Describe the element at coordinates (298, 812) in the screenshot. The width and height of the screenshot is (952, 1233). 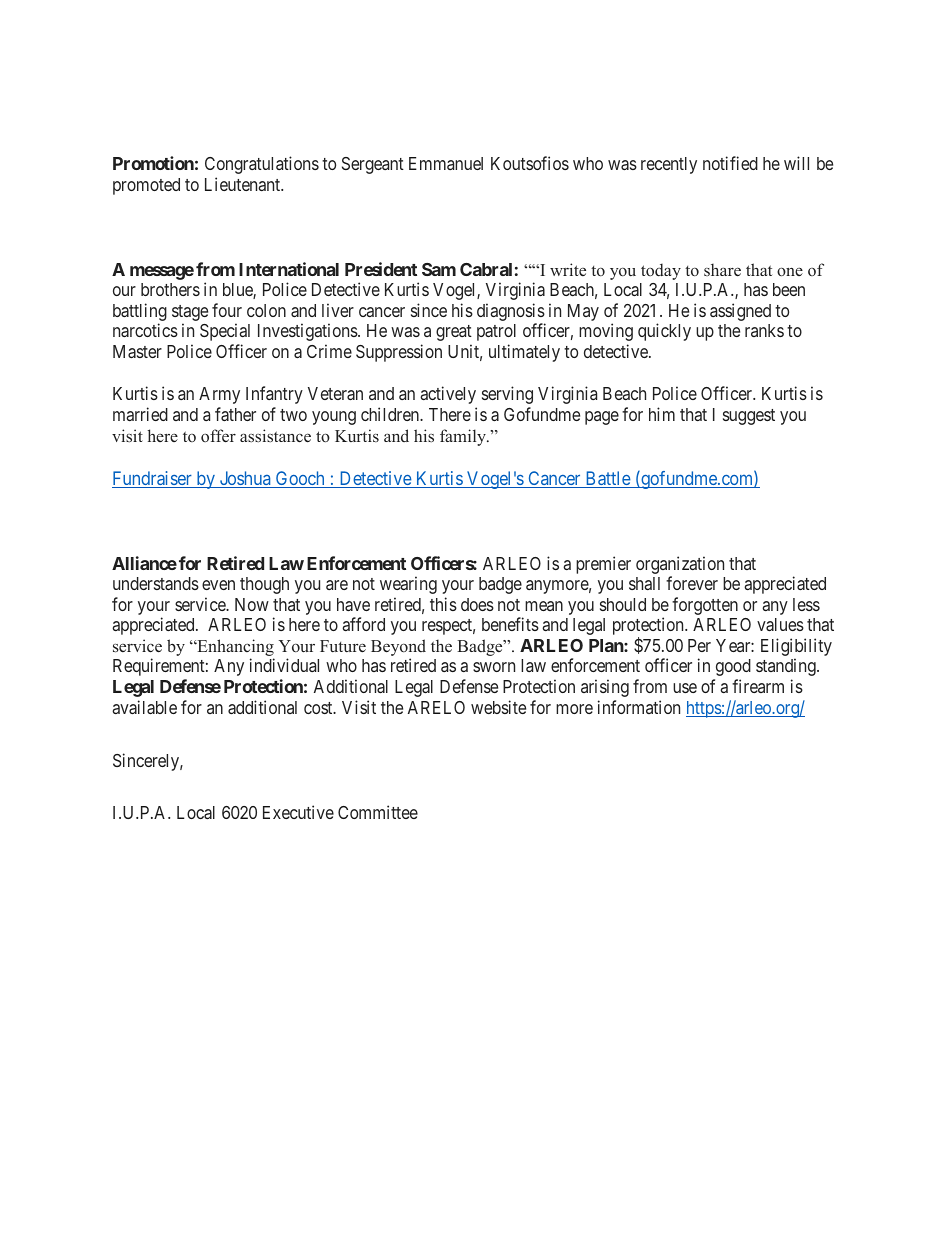
I see `Executive` at that location.
